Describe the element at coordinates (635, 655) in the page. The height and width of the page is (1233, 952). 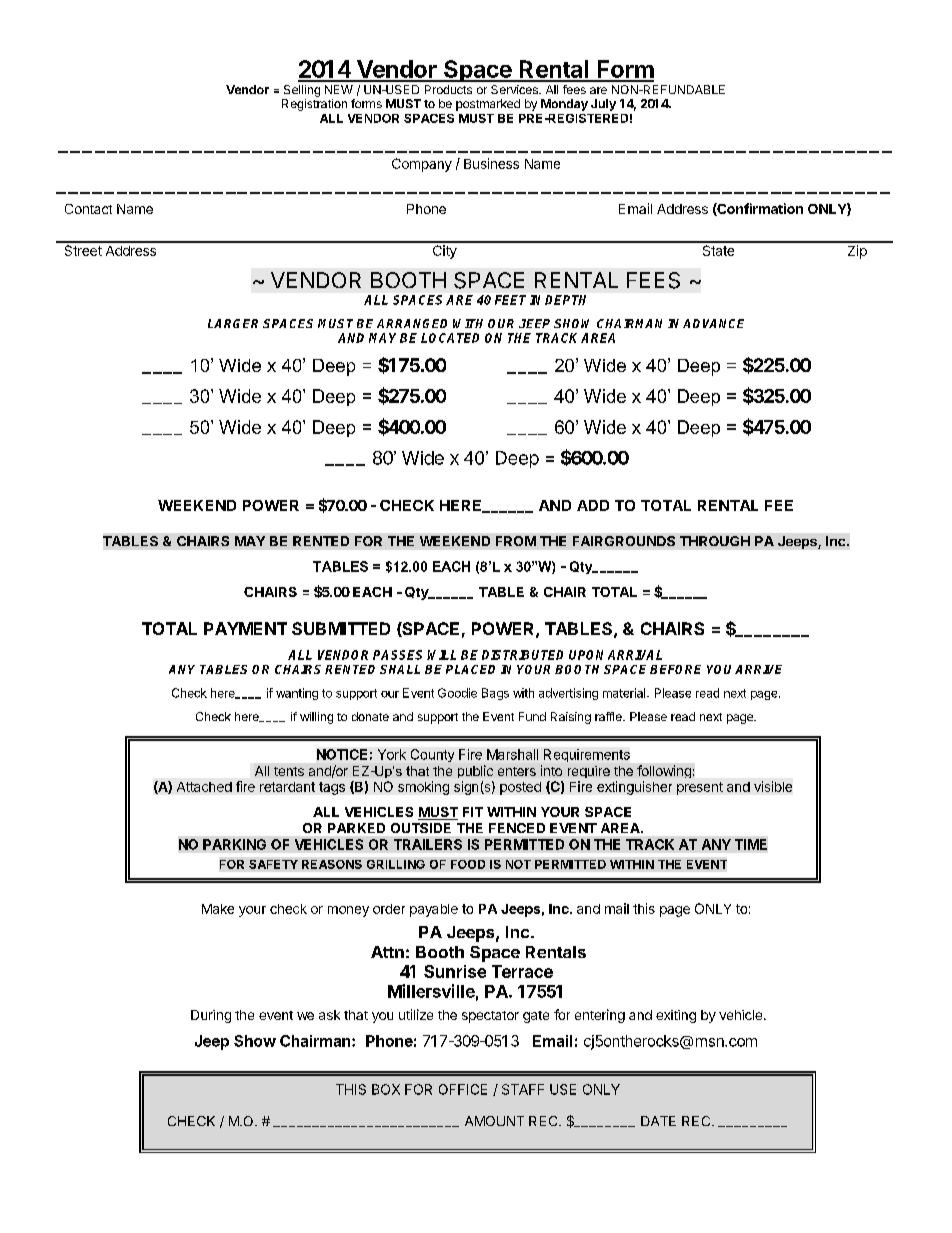
I see `ARRIVAL` at that location.
